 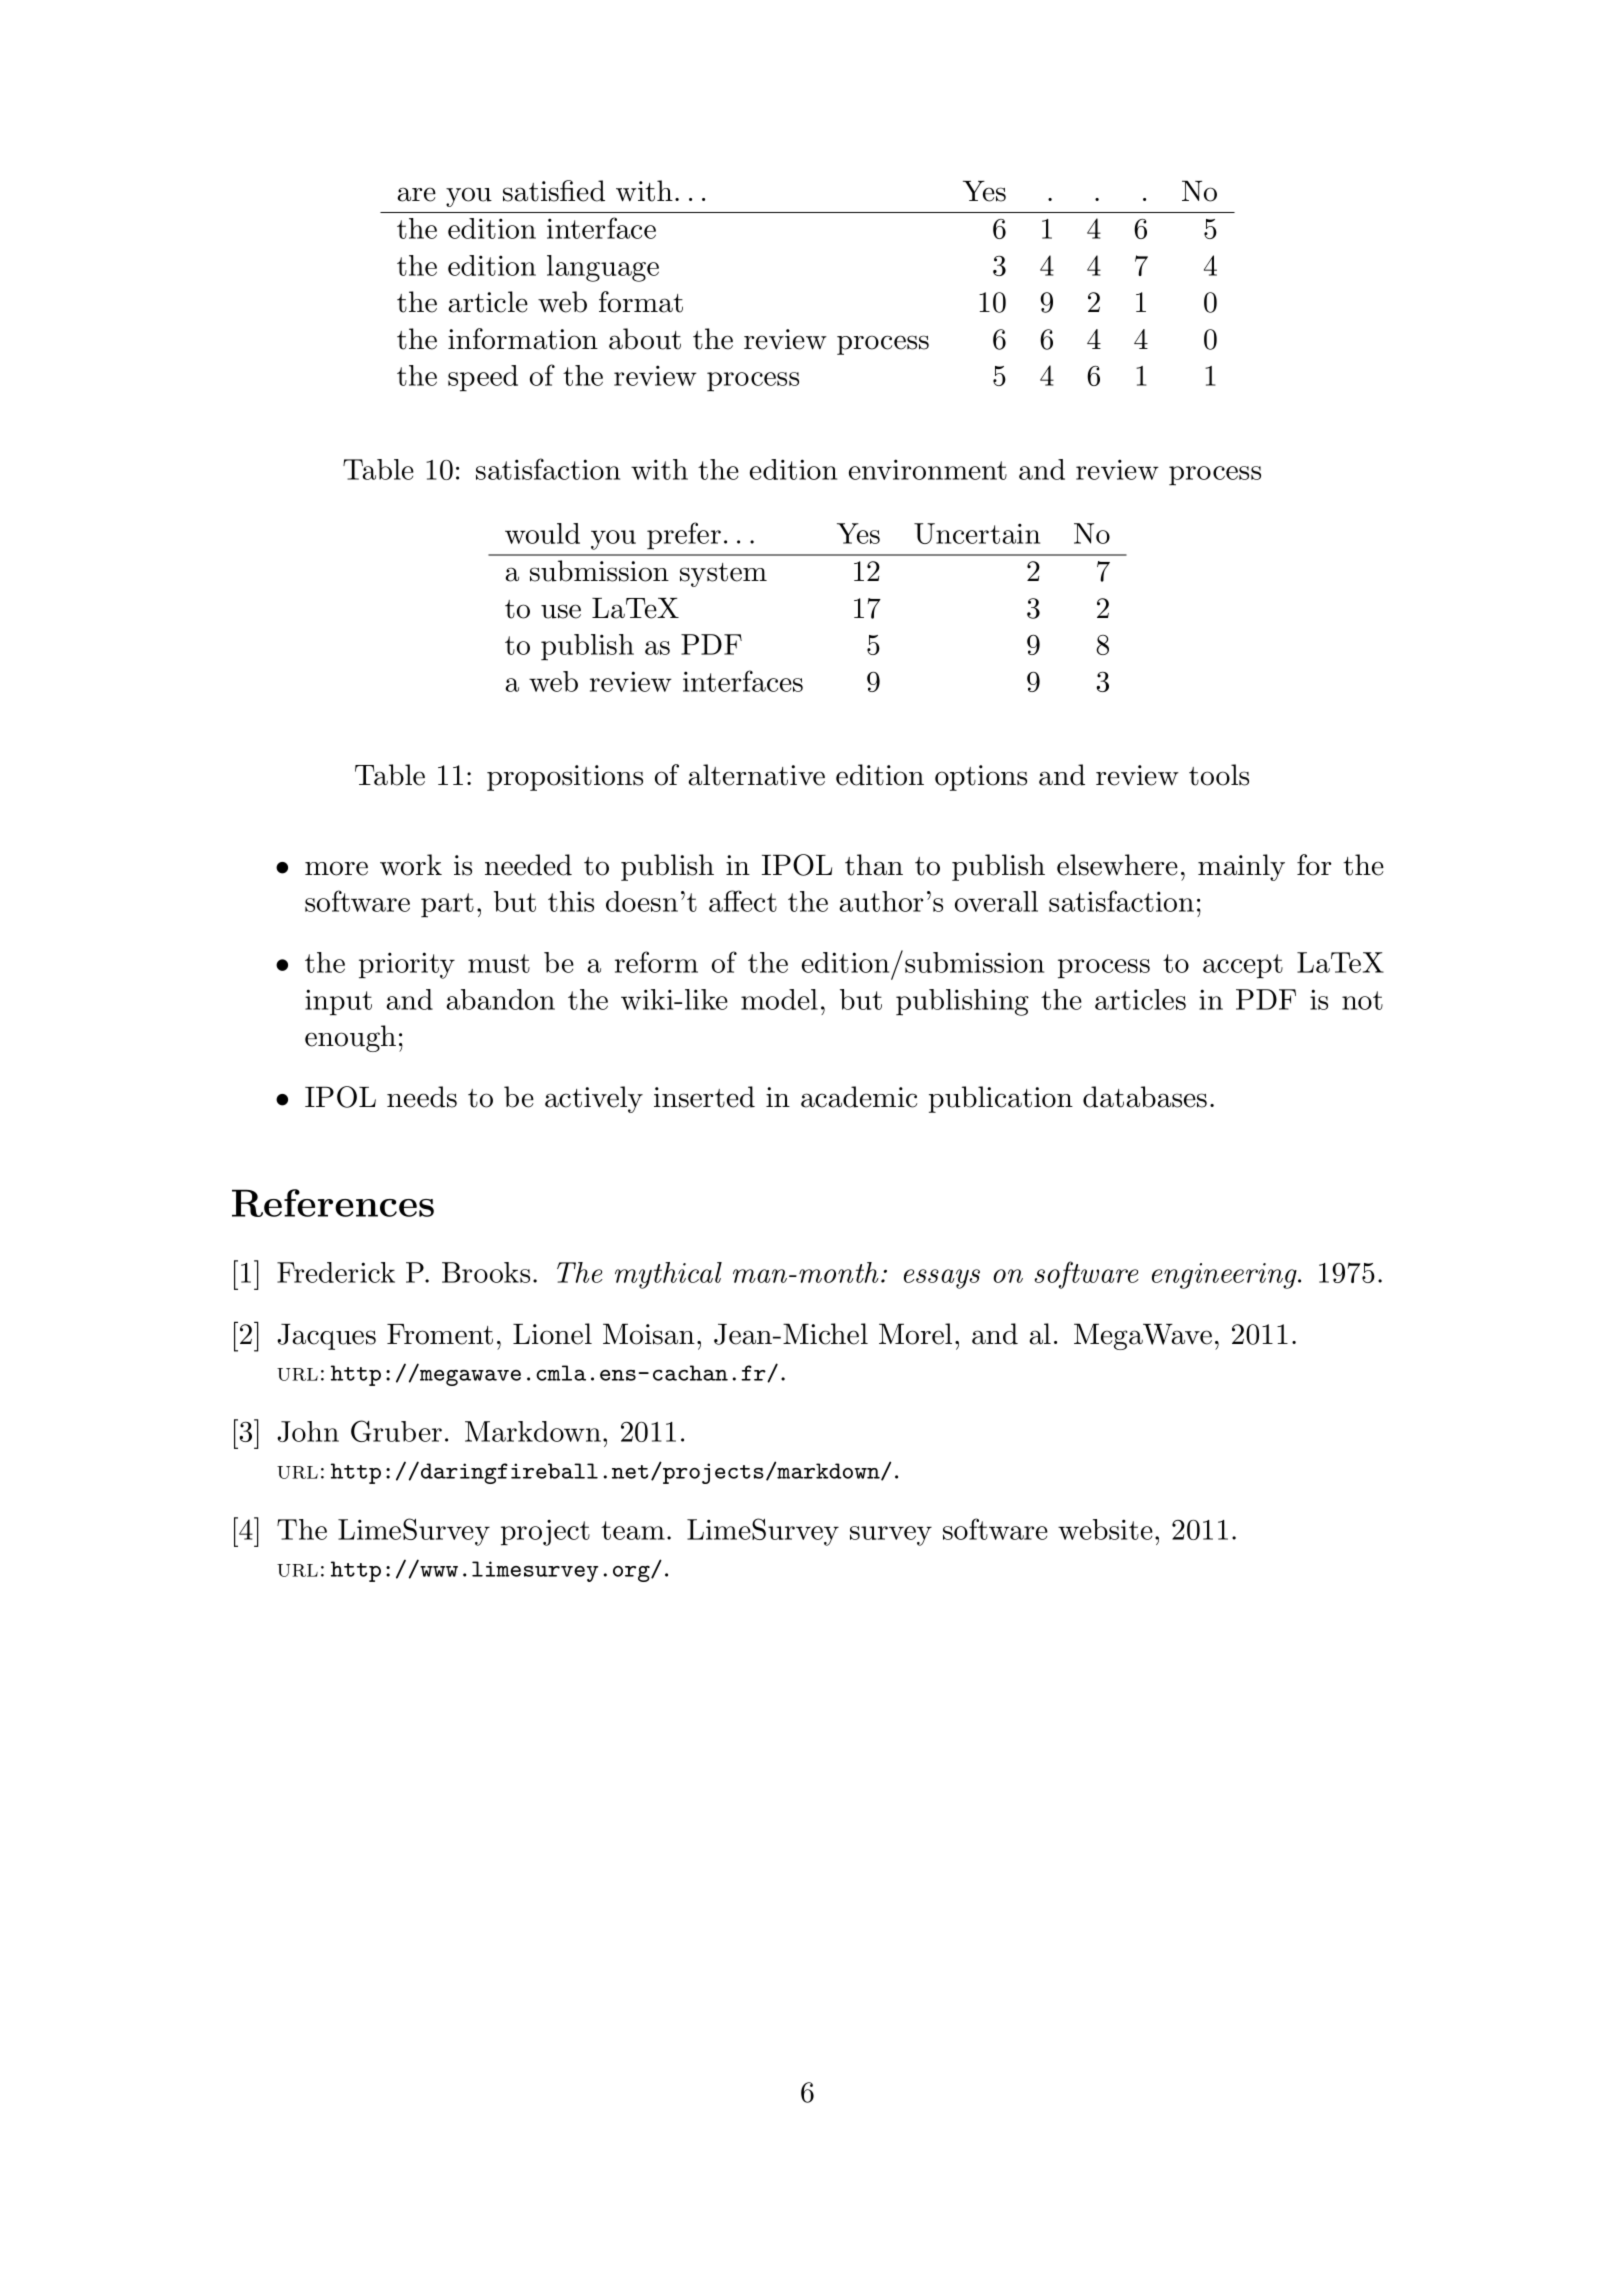 I want to click on References, so click(x=333, y=1203).
